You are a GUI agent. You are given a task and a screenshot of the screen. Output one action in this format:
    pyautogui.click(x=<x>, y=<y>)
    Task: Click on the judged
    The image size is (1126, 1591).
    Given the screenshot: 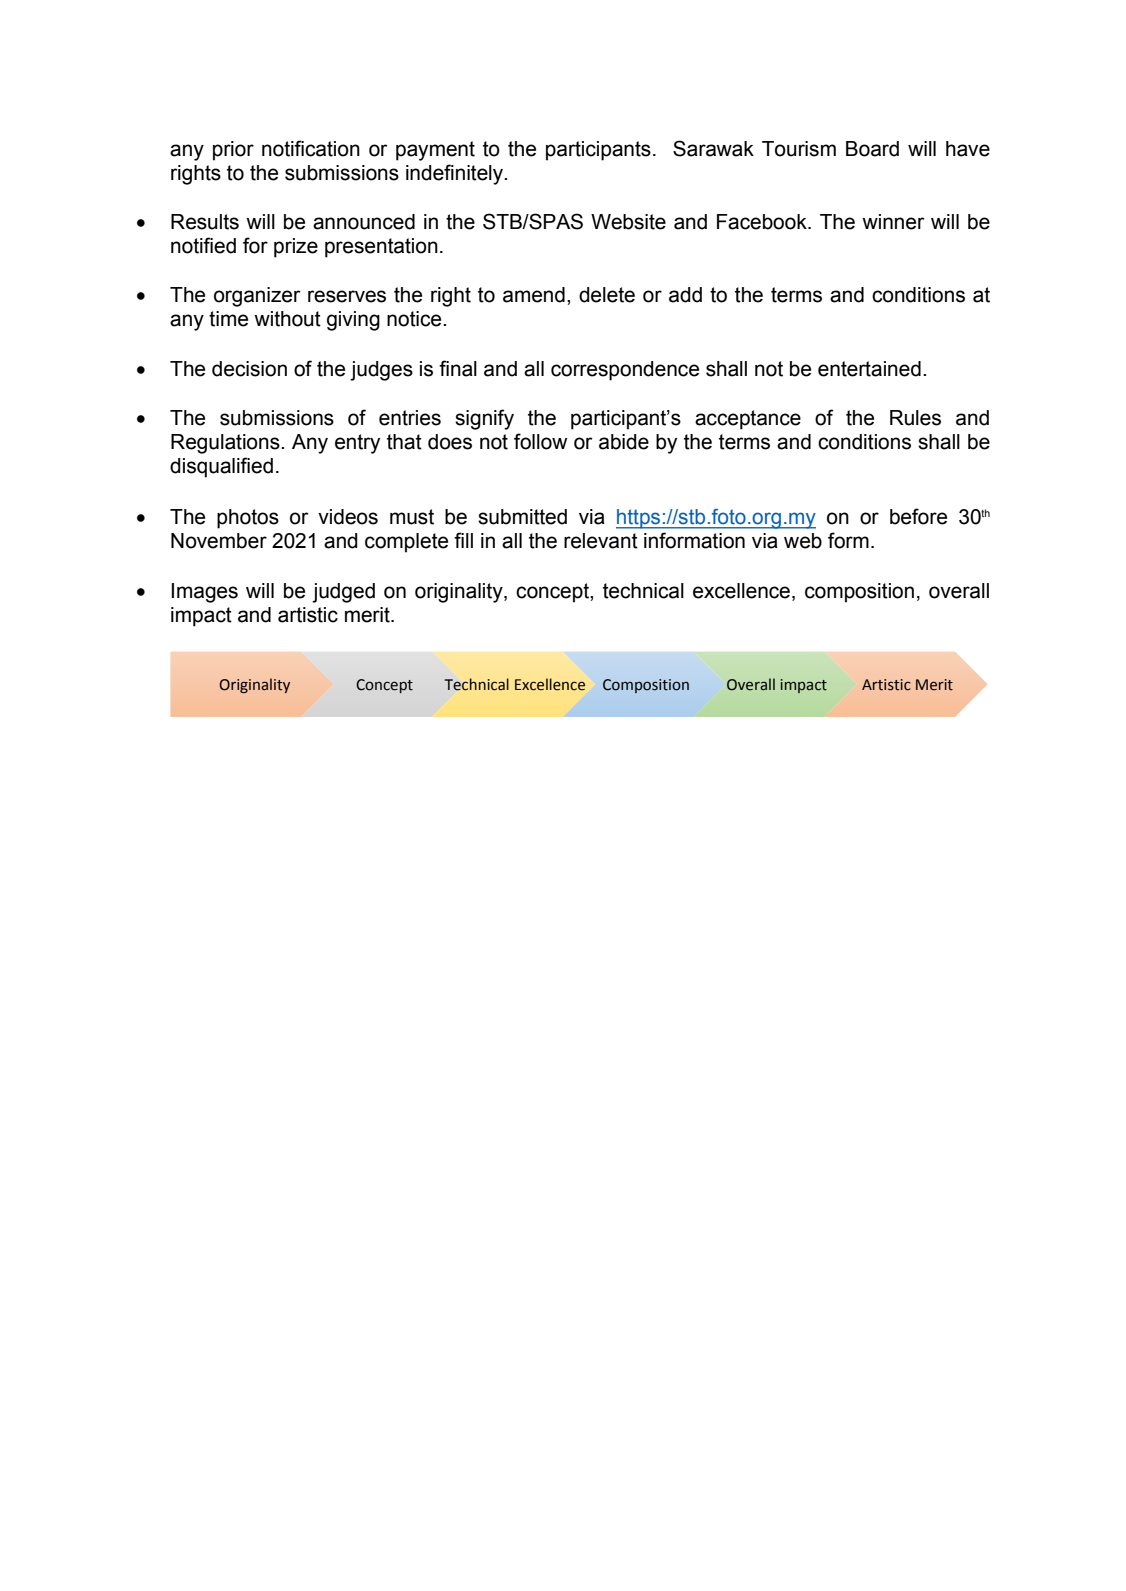 What is the action you would take?
    pyautogui.click(x=343, y=593)
